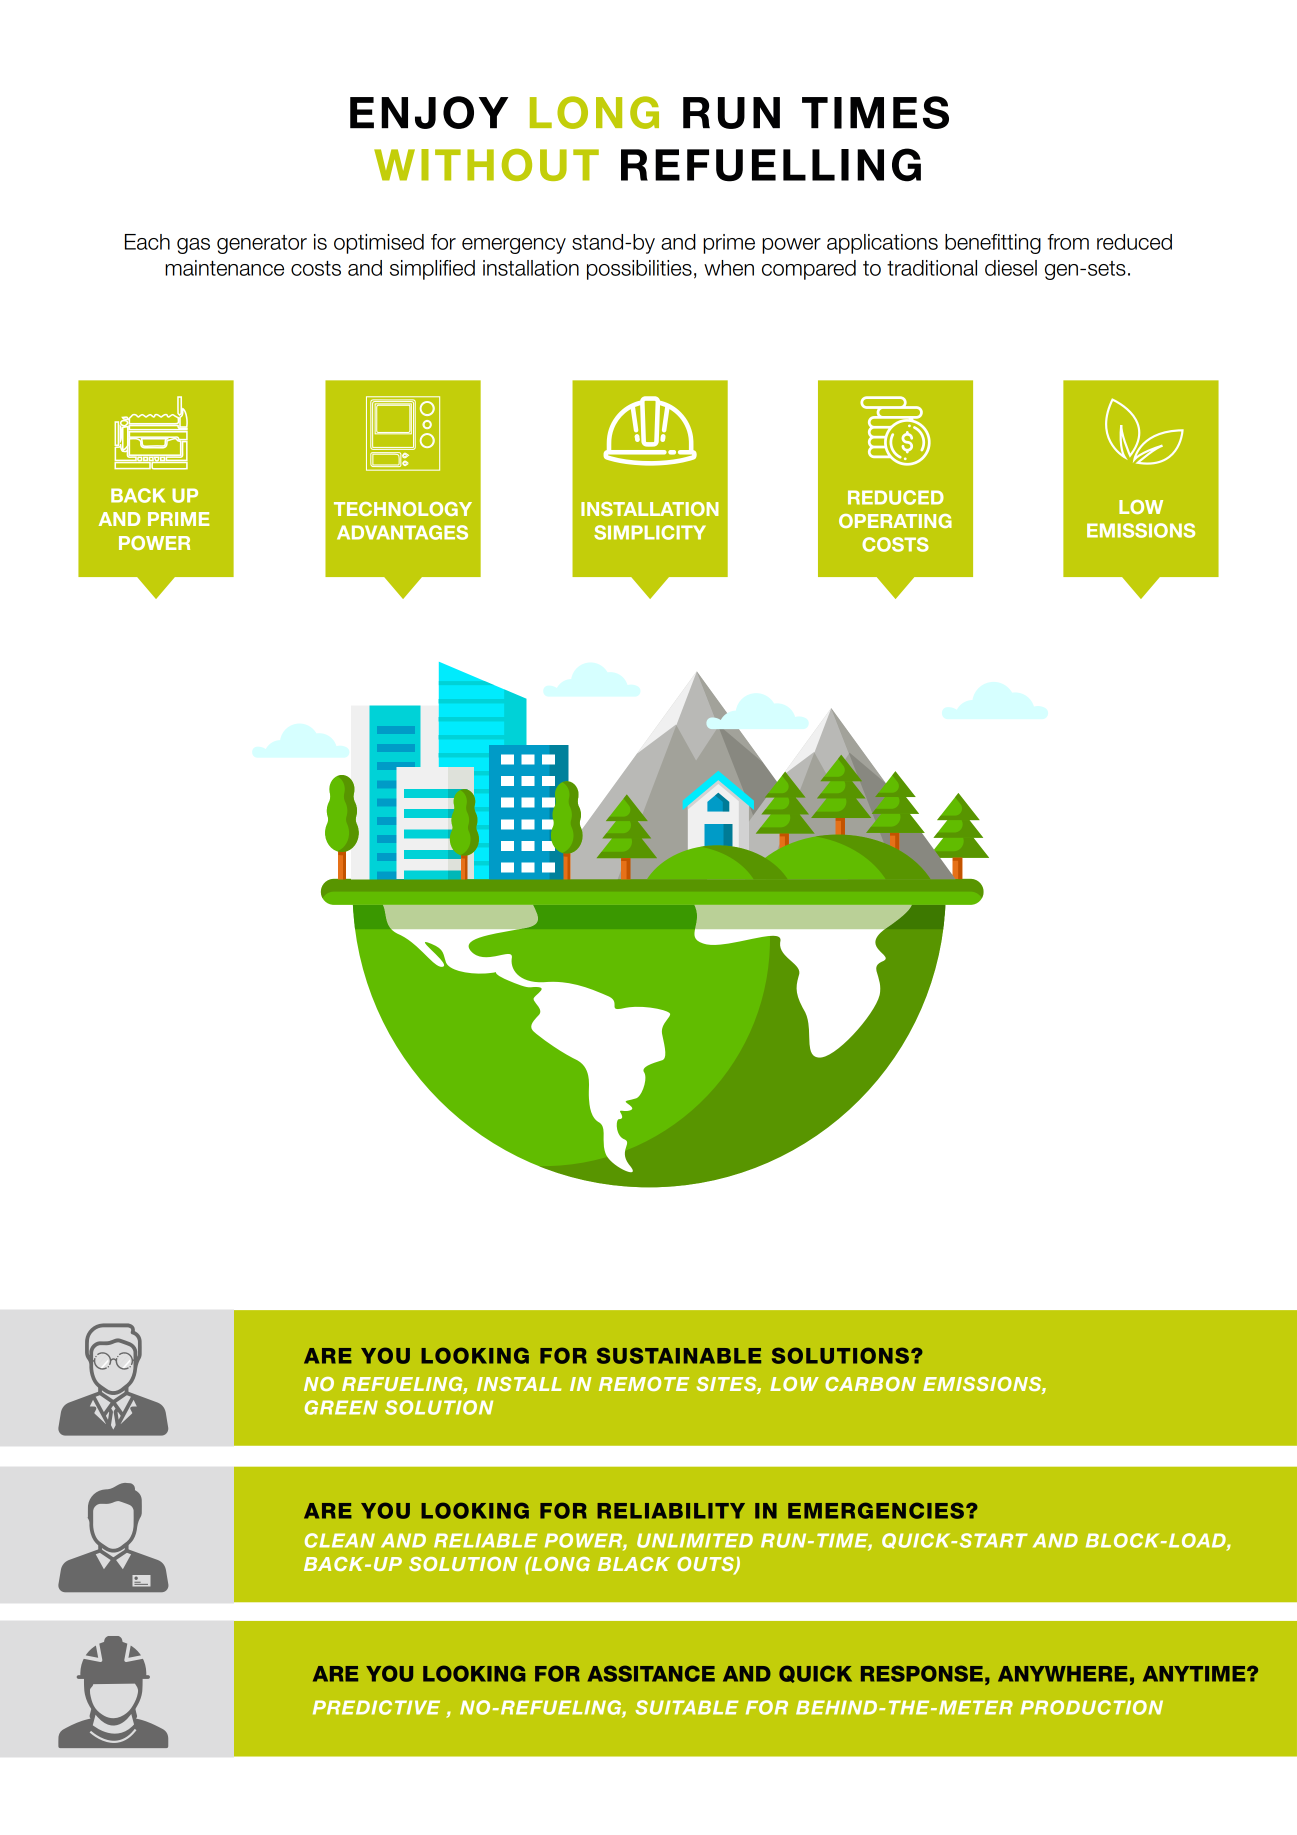 The image size is (1297, 1835). What do you see at coordinates (679, 1355) in the screenshot?
I see `SUSTAINABLE` at bounding box center [679, 1355].
